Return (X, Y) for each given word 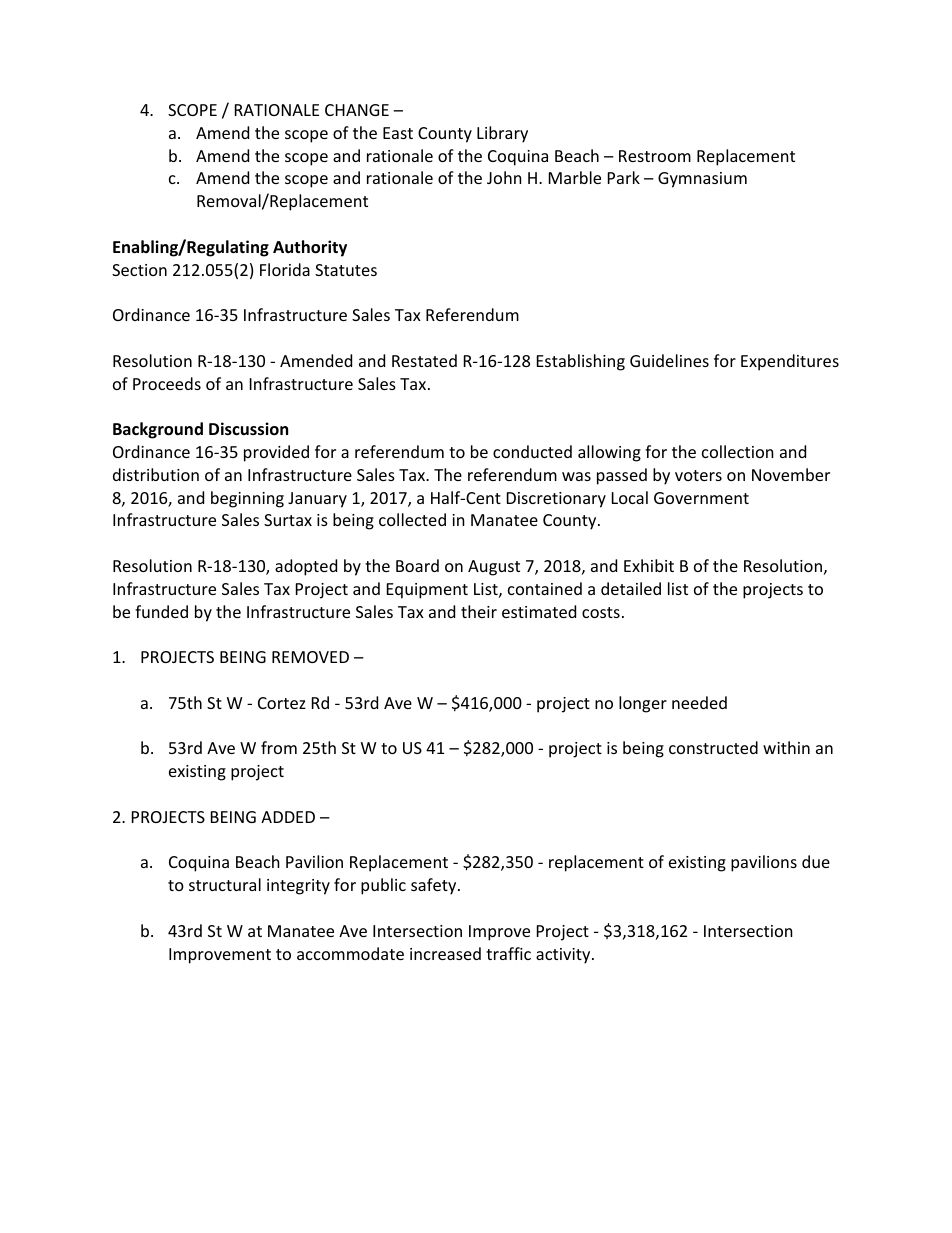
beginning (247, 499)
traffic (508, 953)
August (494, 568)
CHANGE (357, 110)
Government (701, 498)
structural (225, 884)
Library (502, 134)
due (816, 861)
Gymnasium (702, 180)
